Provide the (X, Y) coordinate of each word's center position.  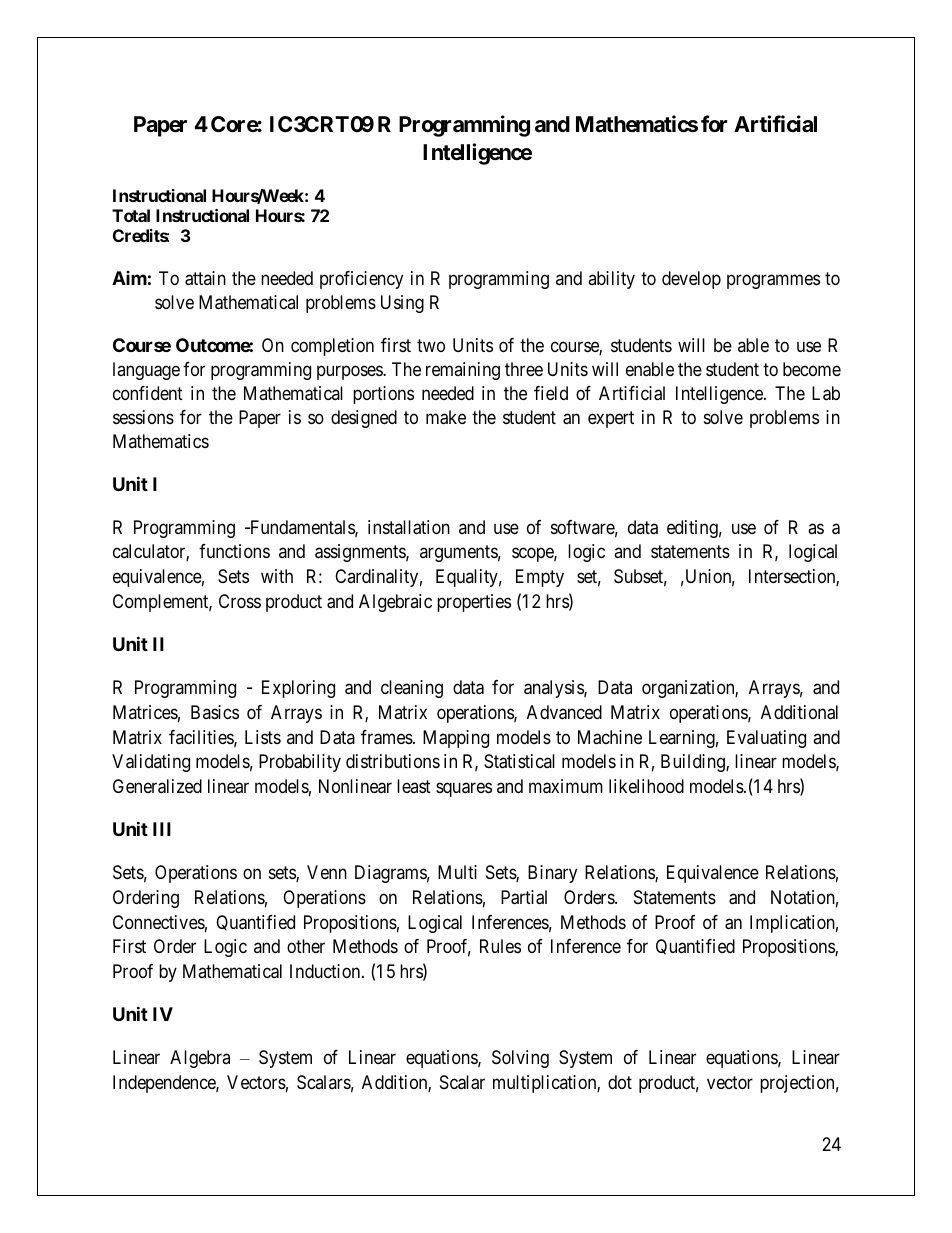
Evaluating (766, 739)
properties (474, 603)
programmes (773, 281)
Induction (326, 971)
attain (205, 278)
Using (402, 304)
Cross (240, 601)
